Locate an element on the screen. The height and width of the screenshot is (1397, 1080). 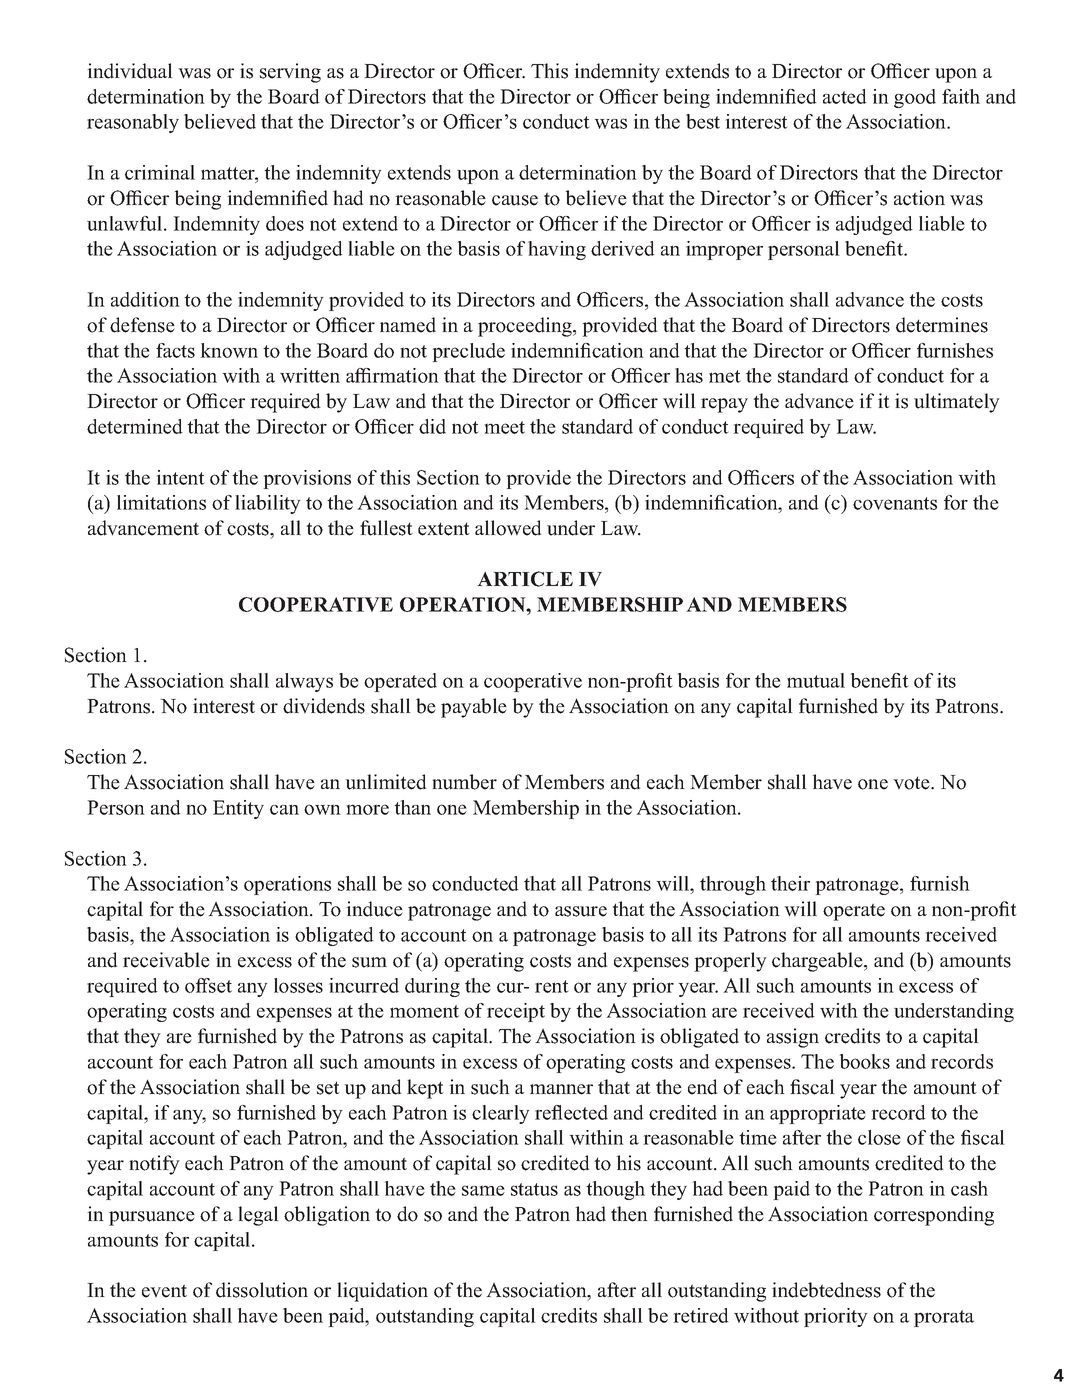
acted is located at coordinates (845, 96).
